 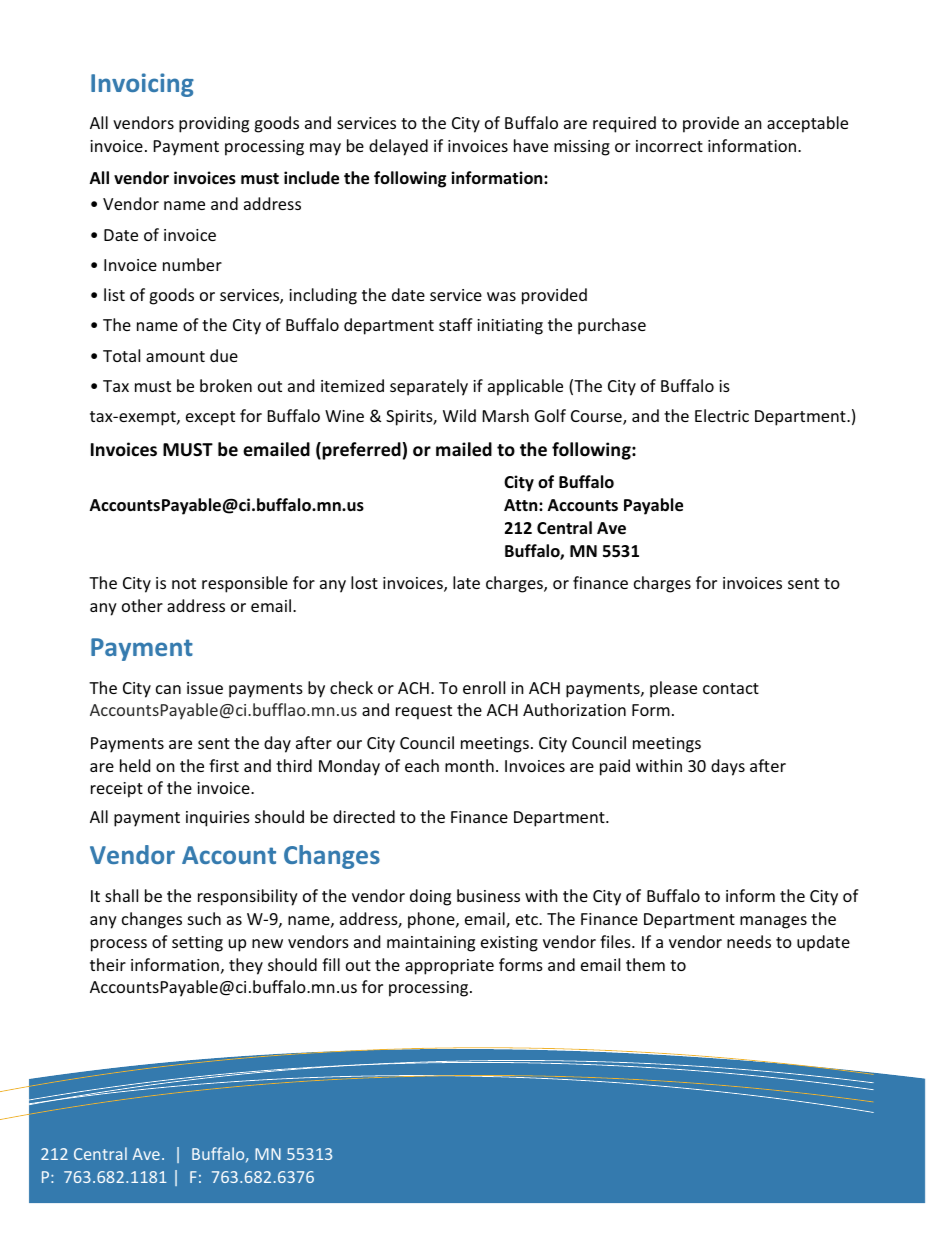 I want to click on incorrect, so click(x=669, y=146).
